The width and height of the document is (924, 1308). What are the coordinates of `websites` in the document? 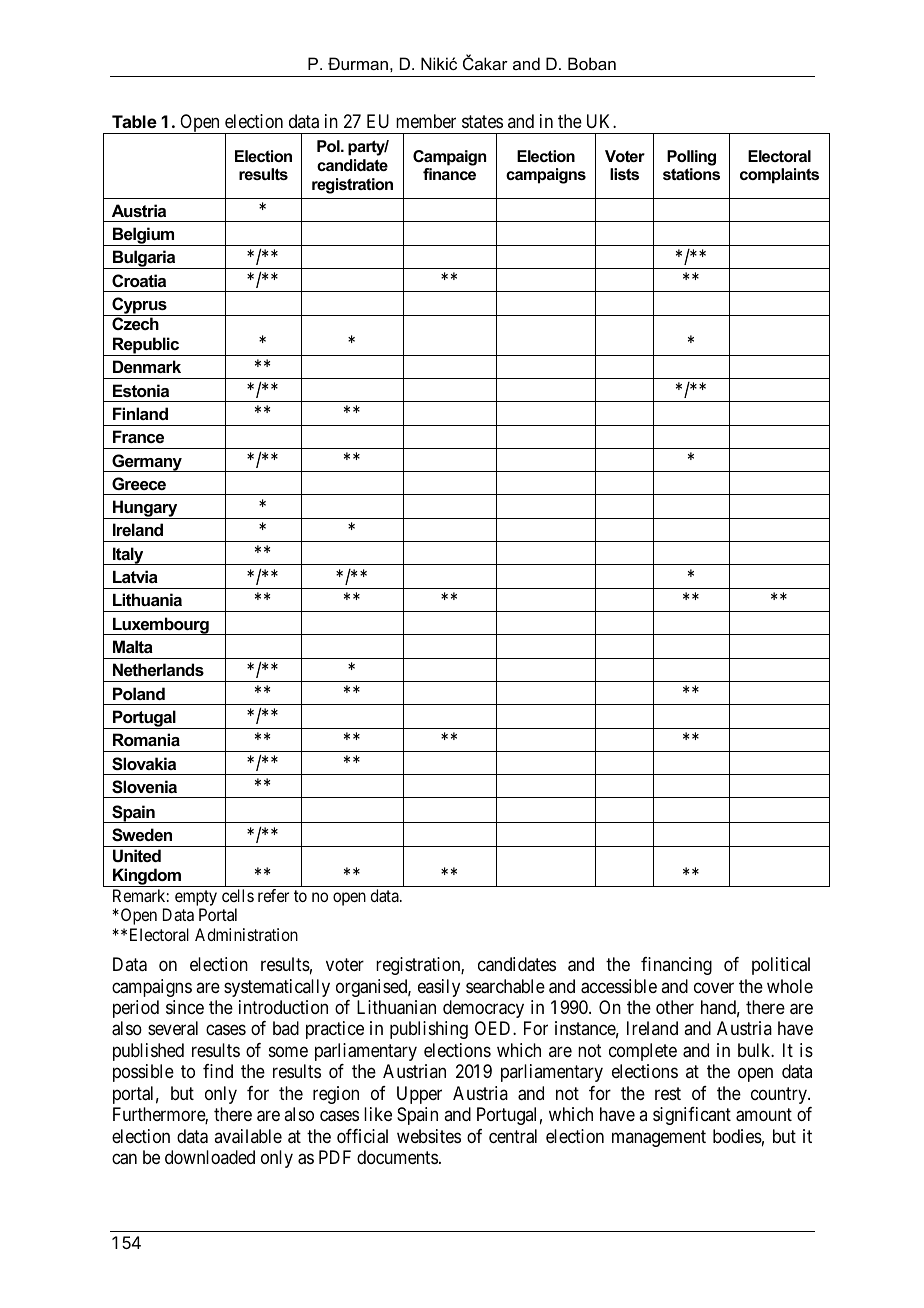 It's located at (429, 1136).
